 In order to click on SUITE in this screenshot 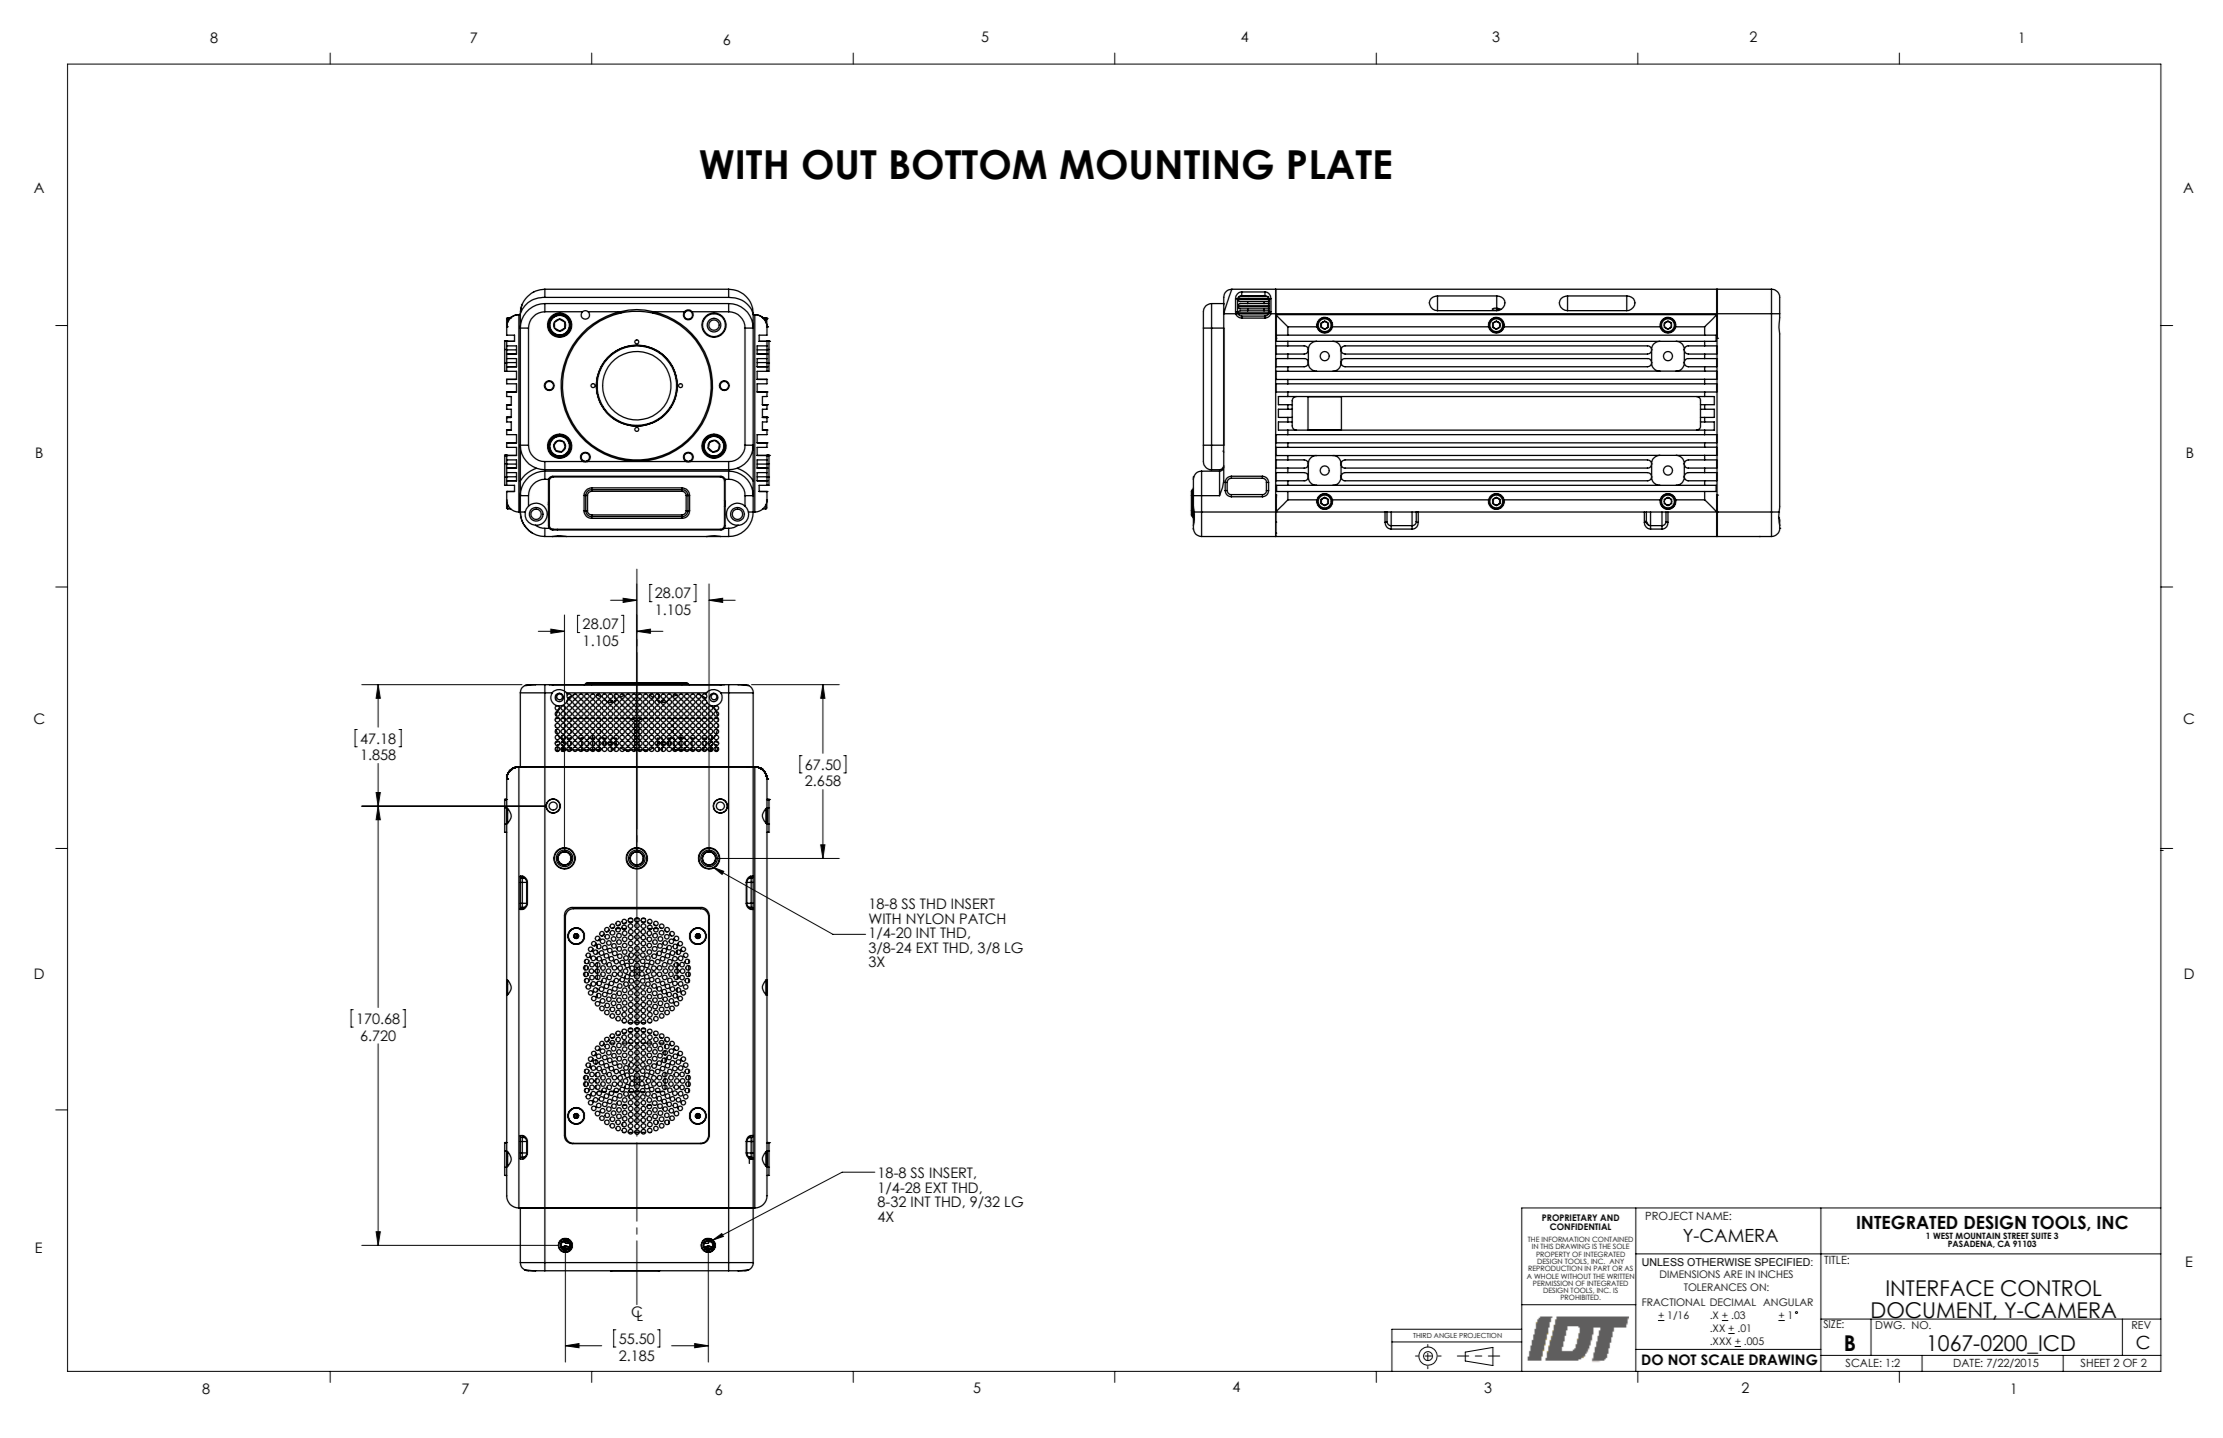, I will do `click(2040, 1237)`.
